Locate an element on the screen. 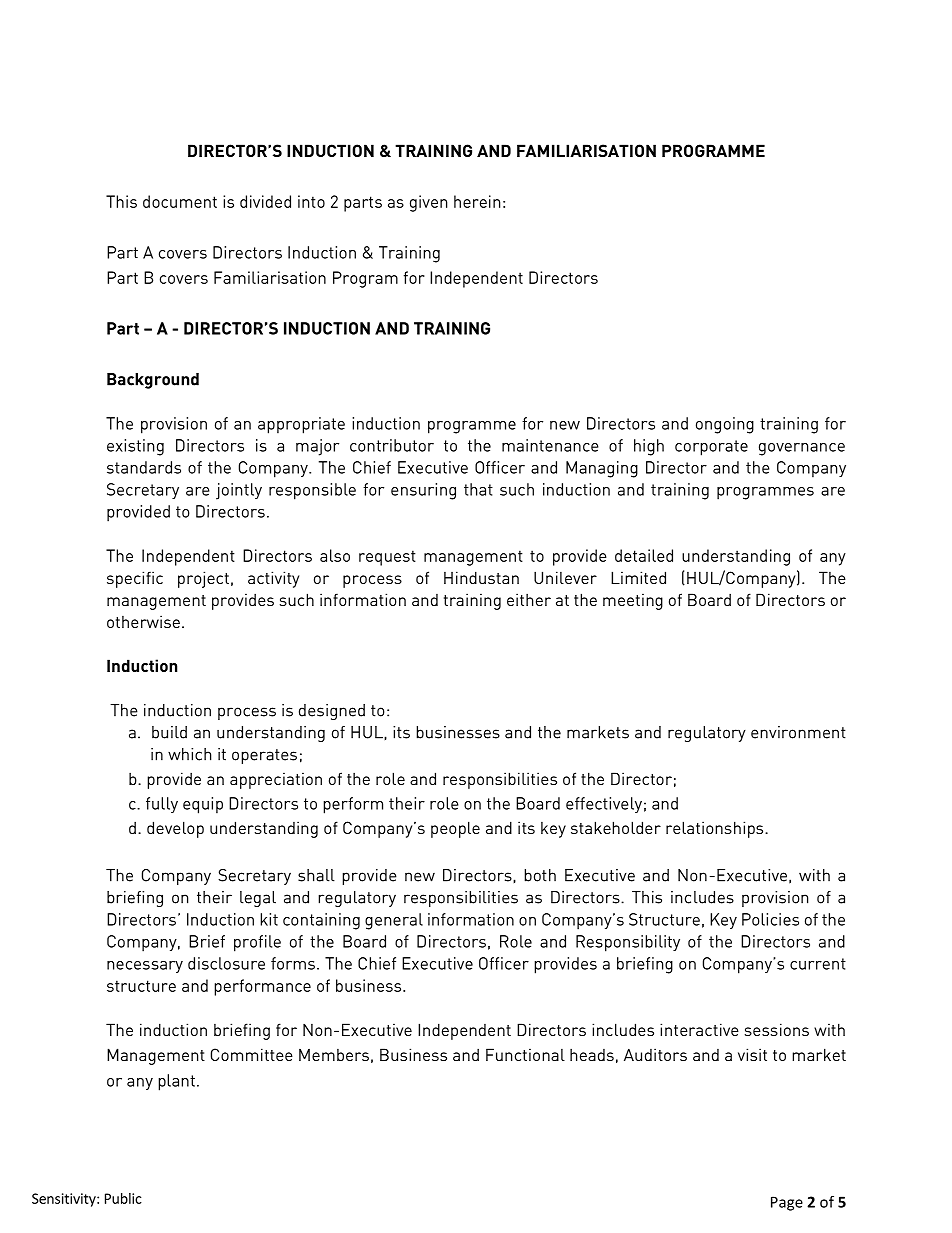 Image resolution: width=952 pixels, height=1233 pixels. Hindustan is located at coordinates (481, 577).
